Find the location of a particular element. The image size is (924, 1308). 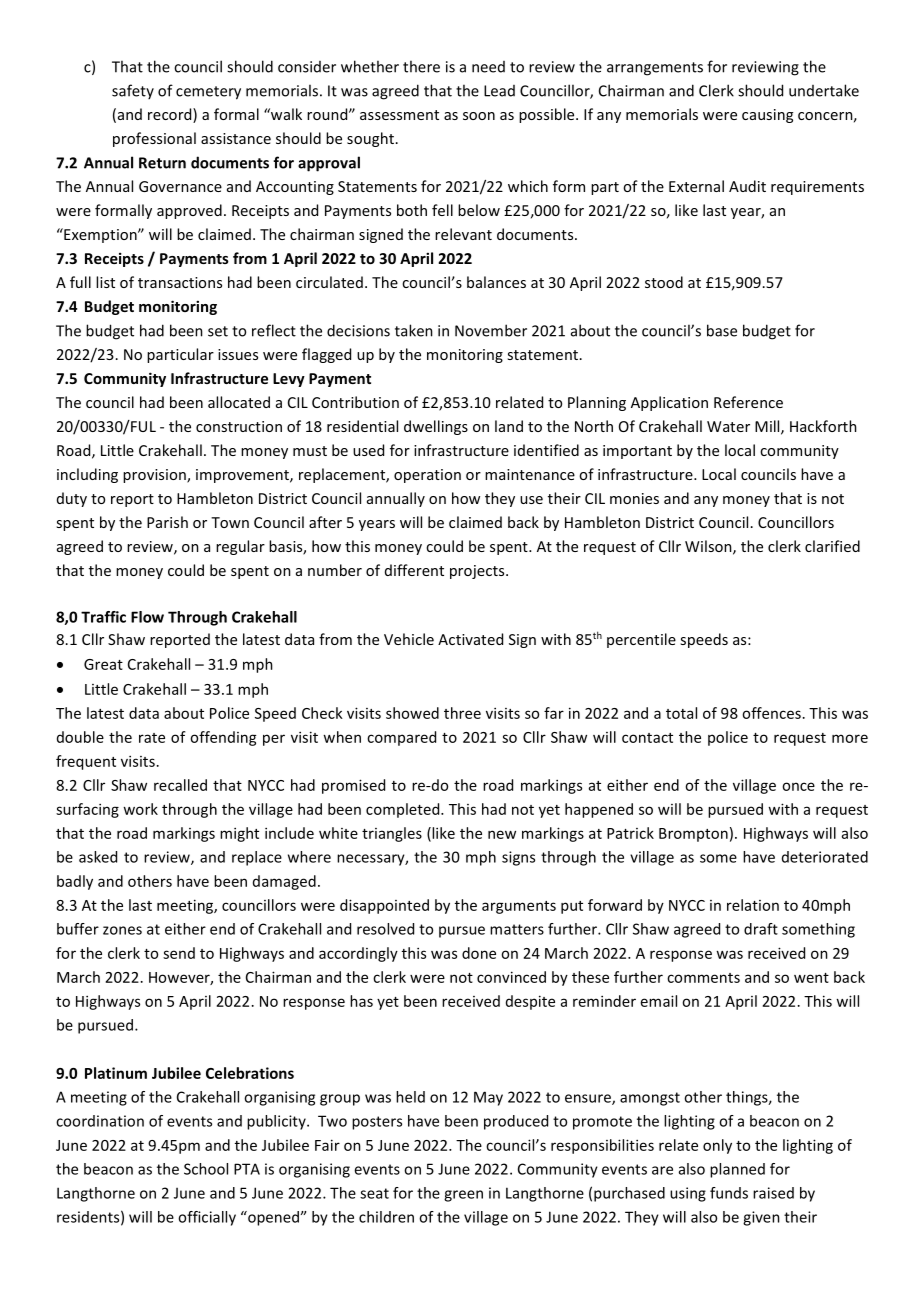

Flow is located at coordinates (147, 617).
